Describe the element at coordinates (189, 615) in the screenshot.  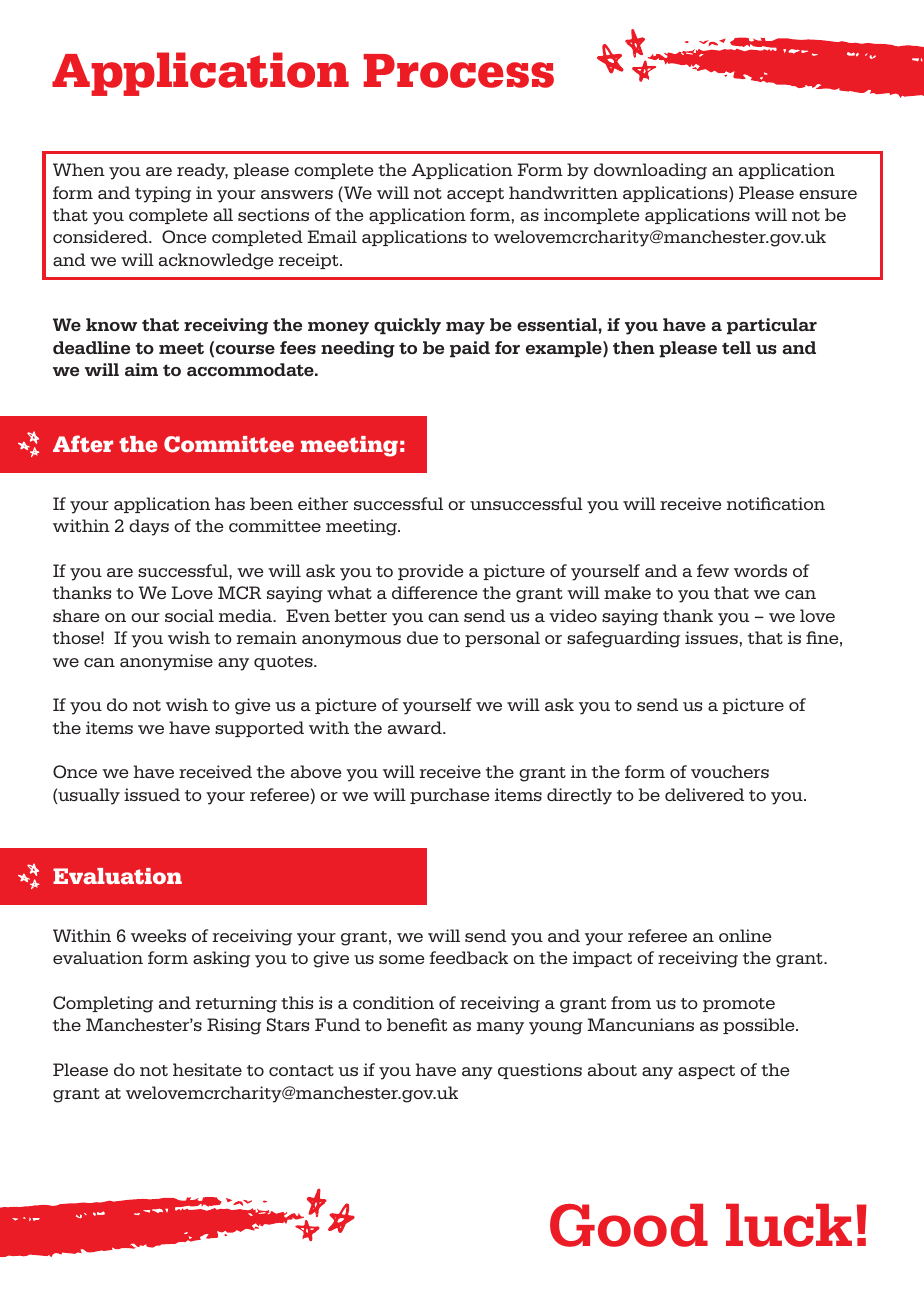
I see `social` at that location.
